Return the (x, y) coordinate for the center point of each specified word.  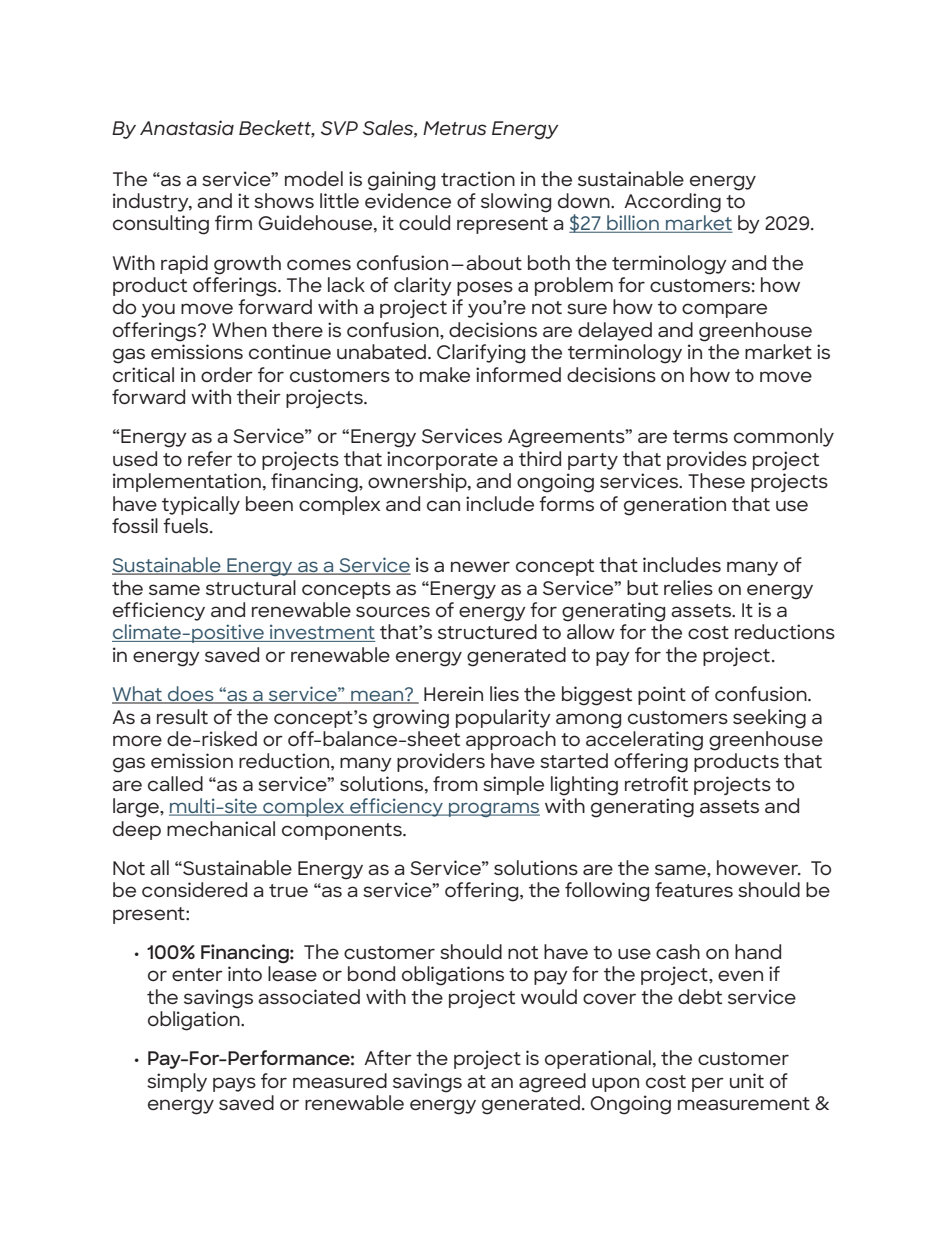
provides (707, 460)
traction (478, 178)
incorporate (442, 460)
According (672, 203)
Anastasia (187, 127)
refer (210, 458)
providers (441, 762)
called (175, 783)
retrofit (656, 783)
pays (234, 1084)
